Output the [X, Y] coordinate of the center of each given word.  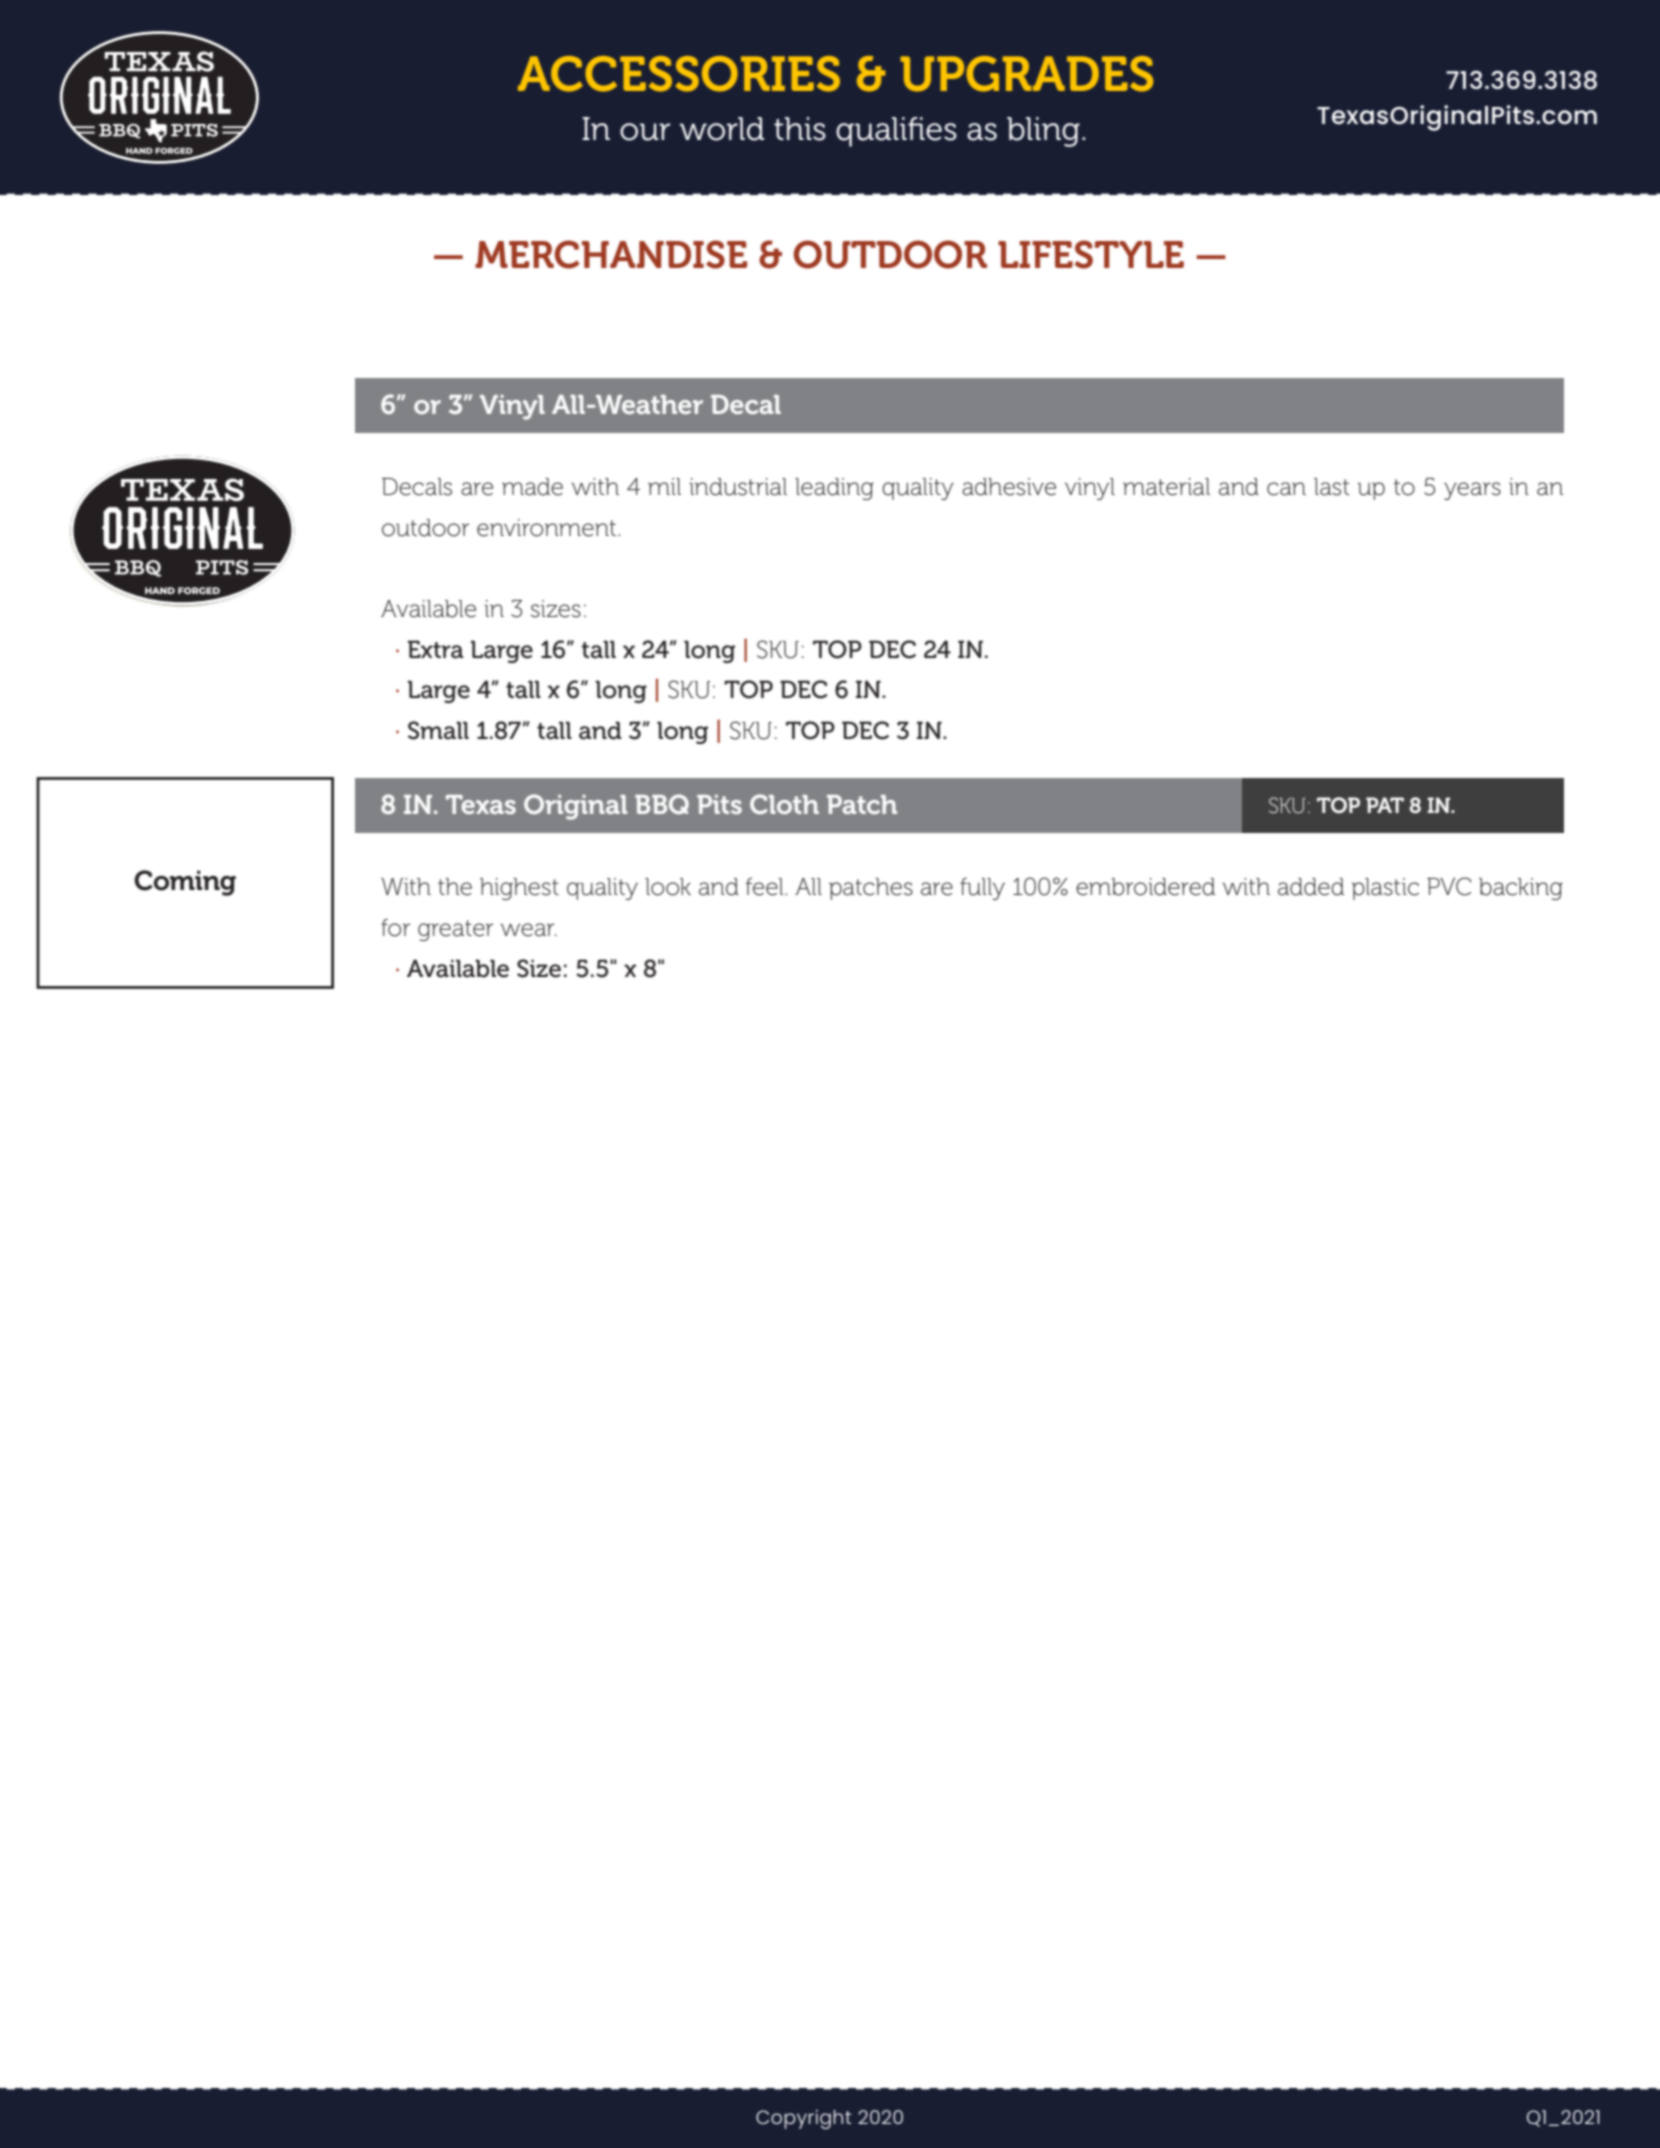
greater [455, 930]
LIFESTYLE [1091, 254]
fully [982, 889]
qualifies [896, 132]
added [1311, 887]
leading [834, 489]
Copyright [803, 2119]
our [645, 132]
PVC [1449, 886]
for [395, 928]
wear [528, 930]
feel [766, 887]
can [1286, 489]
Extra [436, 649]
